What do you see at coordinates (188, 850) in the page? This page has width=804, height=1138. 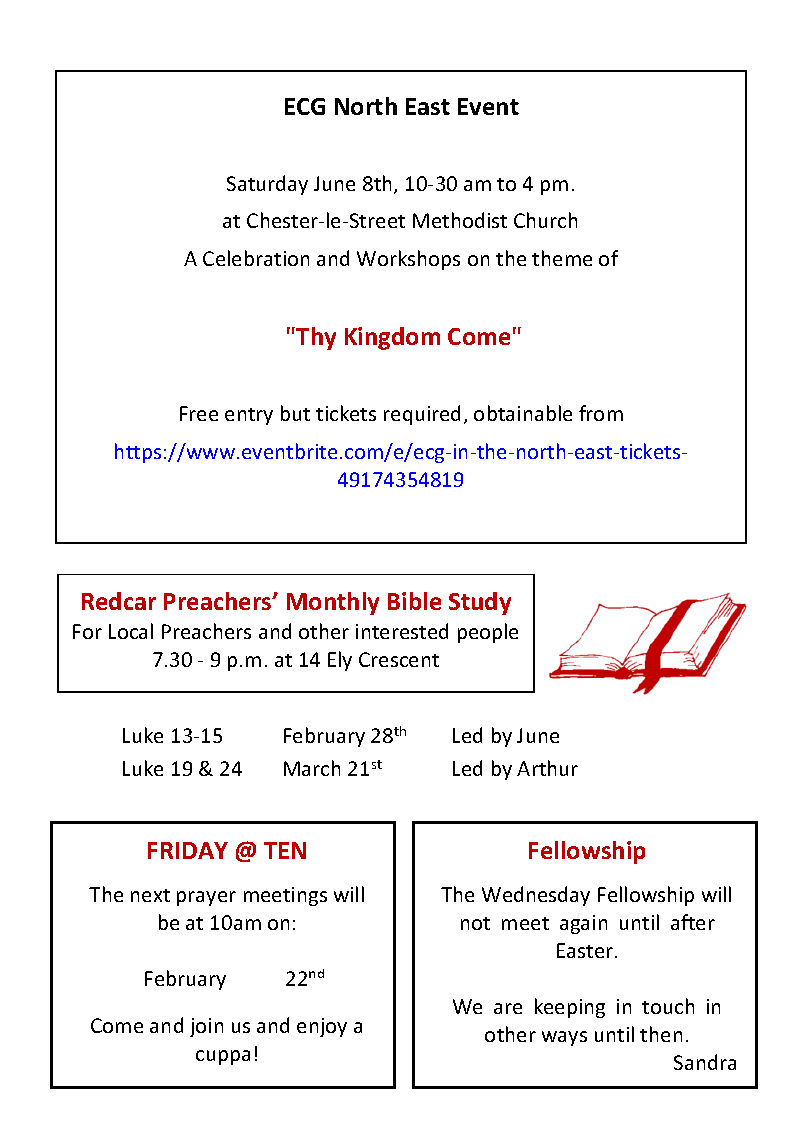 I see `FRIDAY` at bounding box center [188, 850].
